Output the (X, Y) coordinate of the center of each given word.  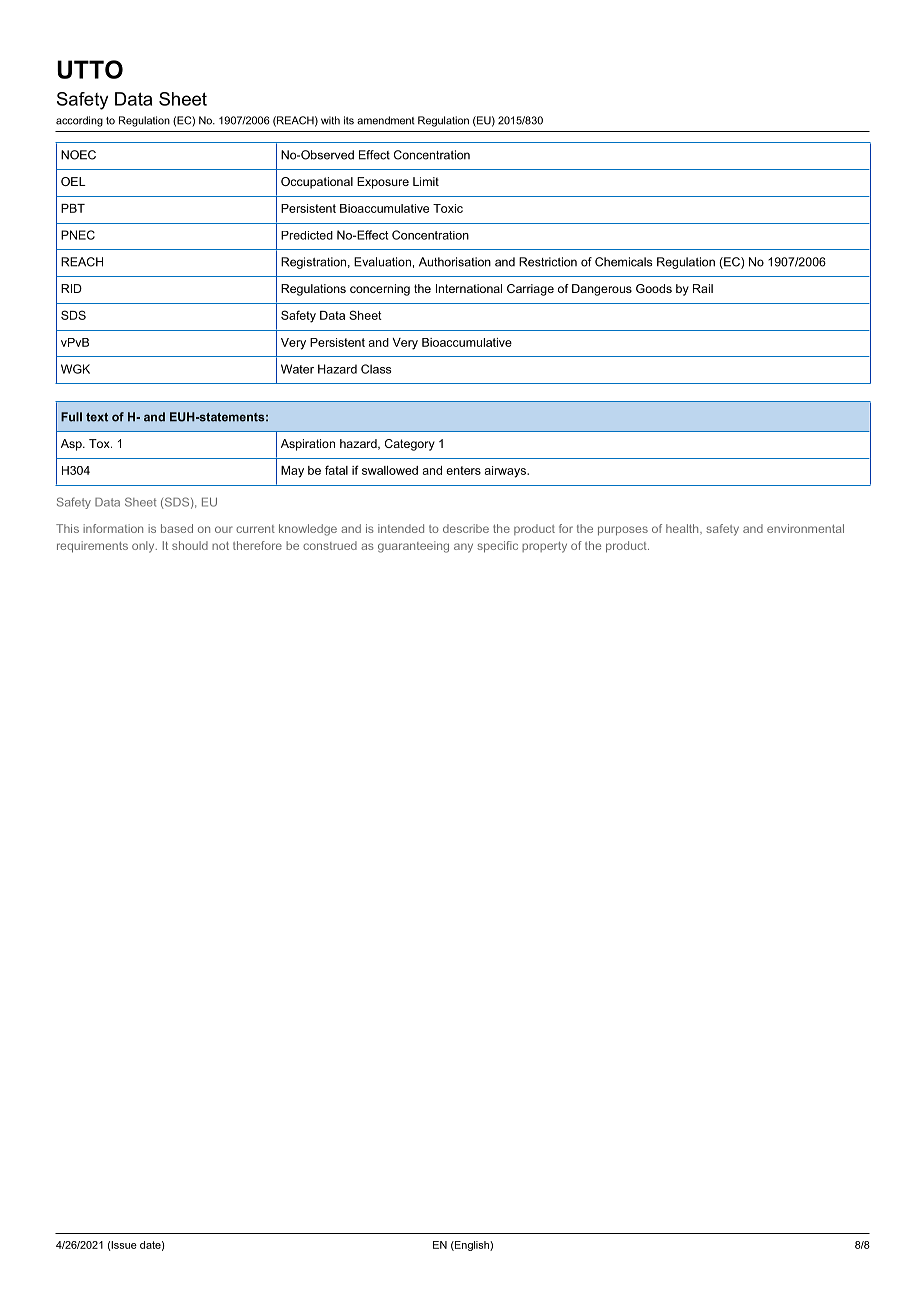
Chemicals (624, 262)
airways (506, 472)
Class (376, 369)
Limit (426, 181)
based (177, 528)
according (79, 121)
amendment (386, 120)
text (97, 417)
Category (410, 445)
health (683, 528)
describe (466, 528)
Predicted (307, 235)
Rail (703, 288)
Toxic (448, 208)
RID (71, 288)
